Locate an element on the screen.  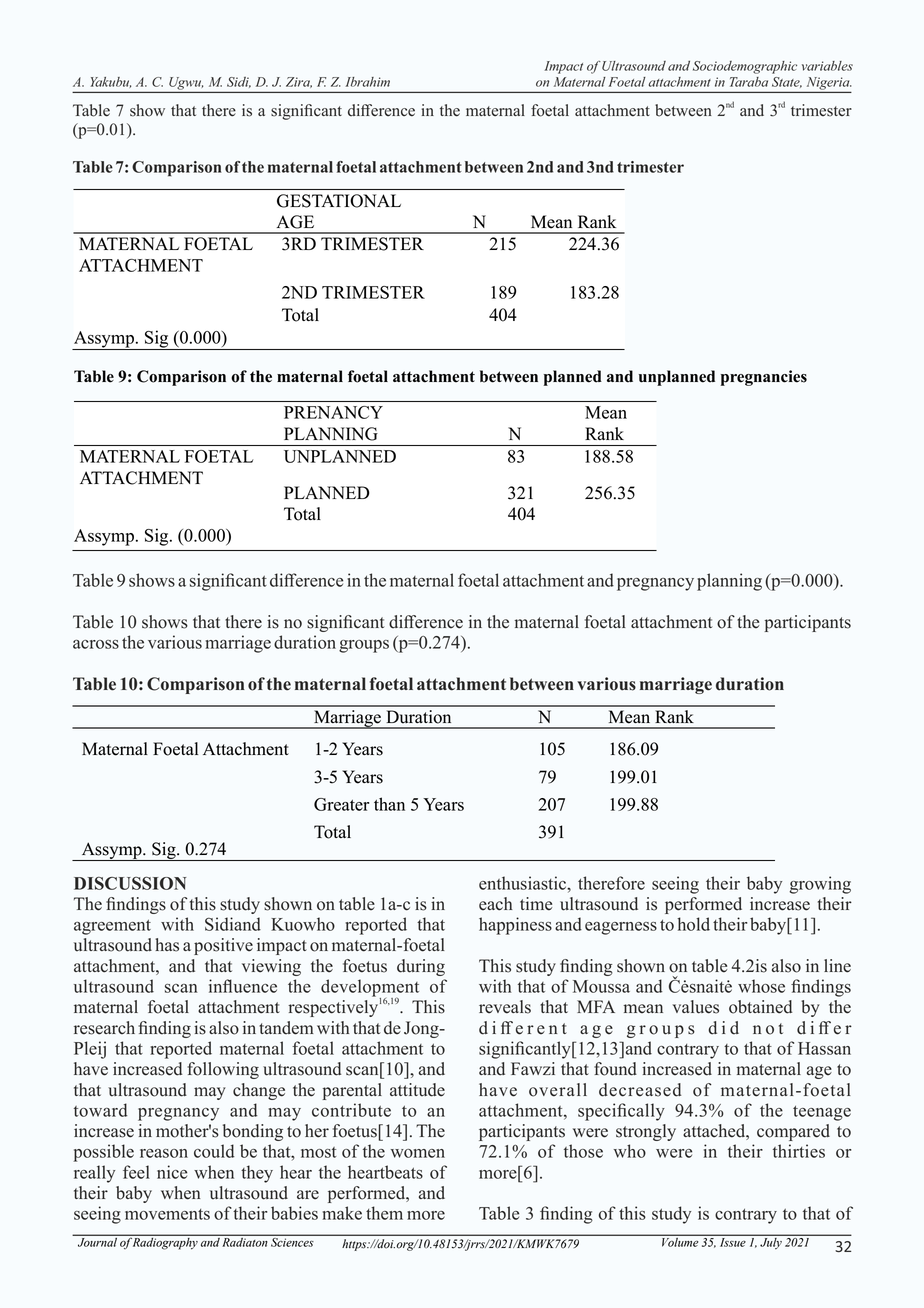
Ibrahim is located at coordinates (367, 82).
